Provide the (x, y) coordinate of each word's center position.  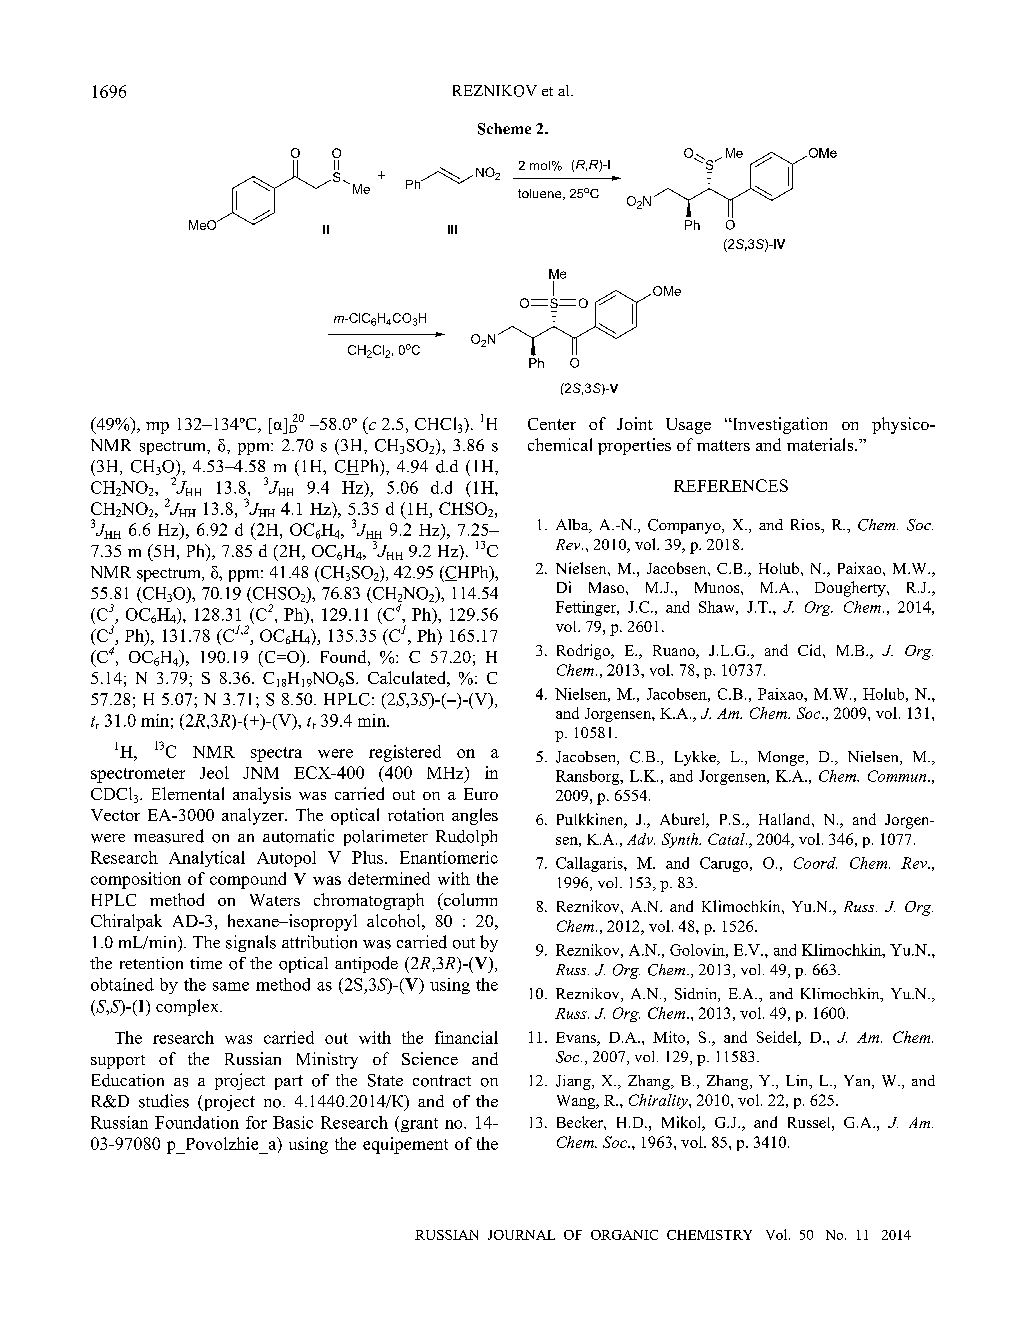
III (452, 229)
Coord (815, 863)
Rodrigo (584, 652)
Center (552, 424)
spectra (276, 754)
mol (540, 165)
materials (821, 444)
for (256, 1122)
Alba (573, 526)
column (469, 899)
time (206, 963)
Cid (811, 650)
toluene (541, 194)
